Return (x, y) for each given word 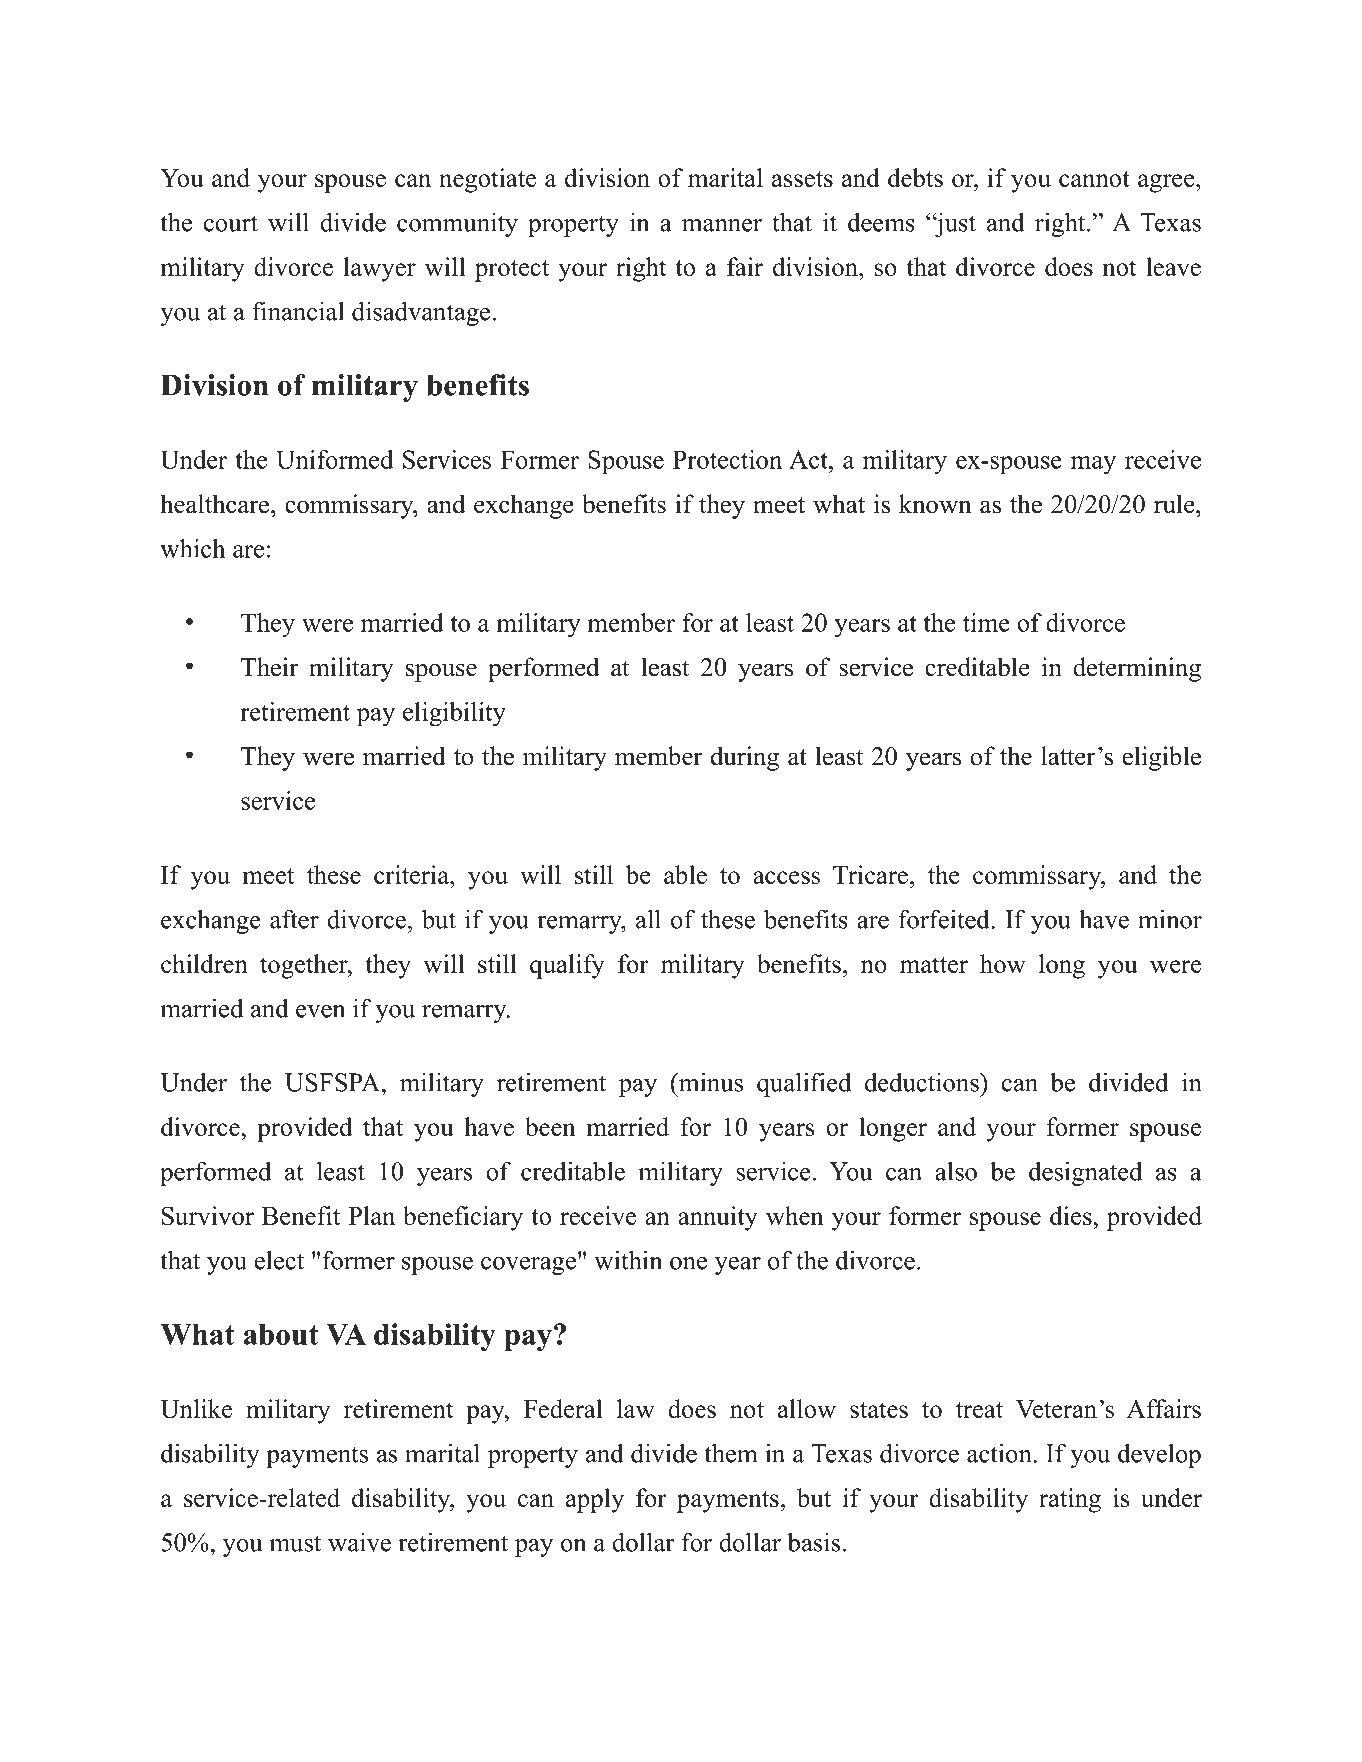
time (986, 622)
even (320, 1011)
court (231, 223)
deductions (923, 1082)
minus (709, 1082)
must (295, 1543)
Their (270, 667)
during (745, 758)
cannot (1094, 179)
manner (722, 225)
